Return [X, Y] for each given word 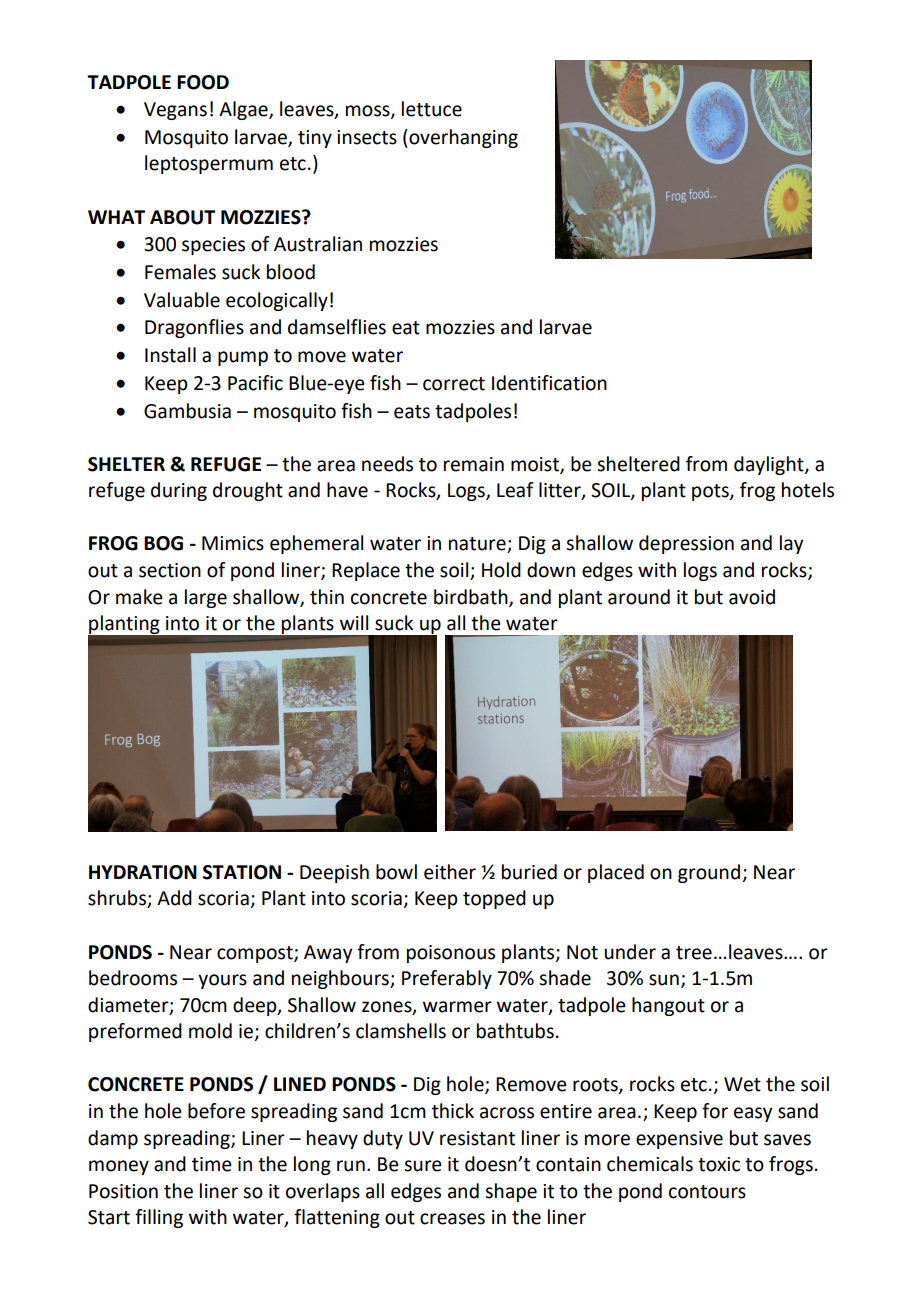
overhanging [462, 138]
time [212, 1164]
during [179, 491]
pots [711, 492]
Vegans [175, 111]
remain [474, 464]
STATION [242, 872]
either [450, 872]
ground [709, 873]
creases [452, 1219]
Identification [549, 383]
